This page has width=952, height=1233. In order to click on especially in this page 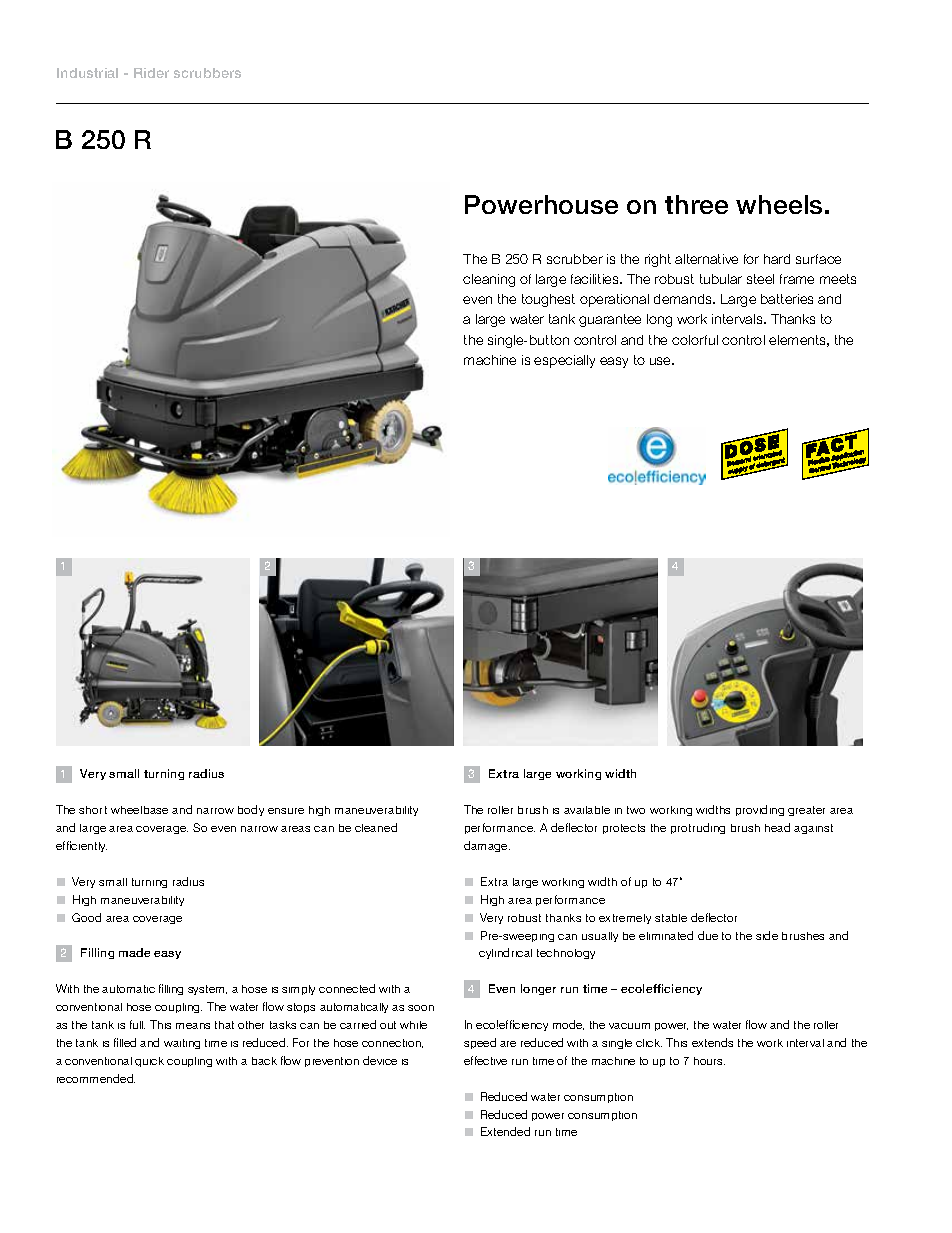, I will do `click(564, 361)`.
